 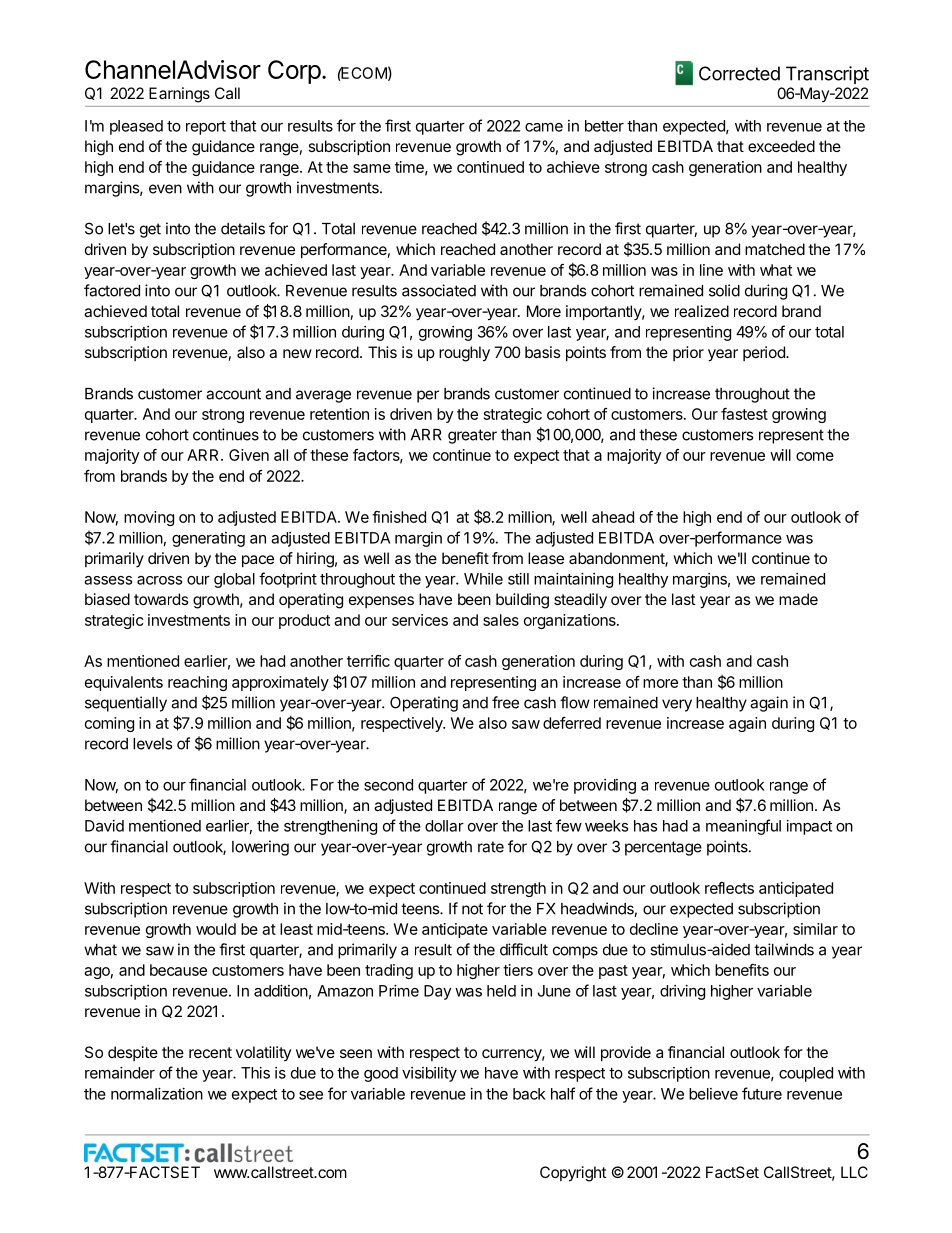 I want to click on Earnings, so click(x=179, y=95).
